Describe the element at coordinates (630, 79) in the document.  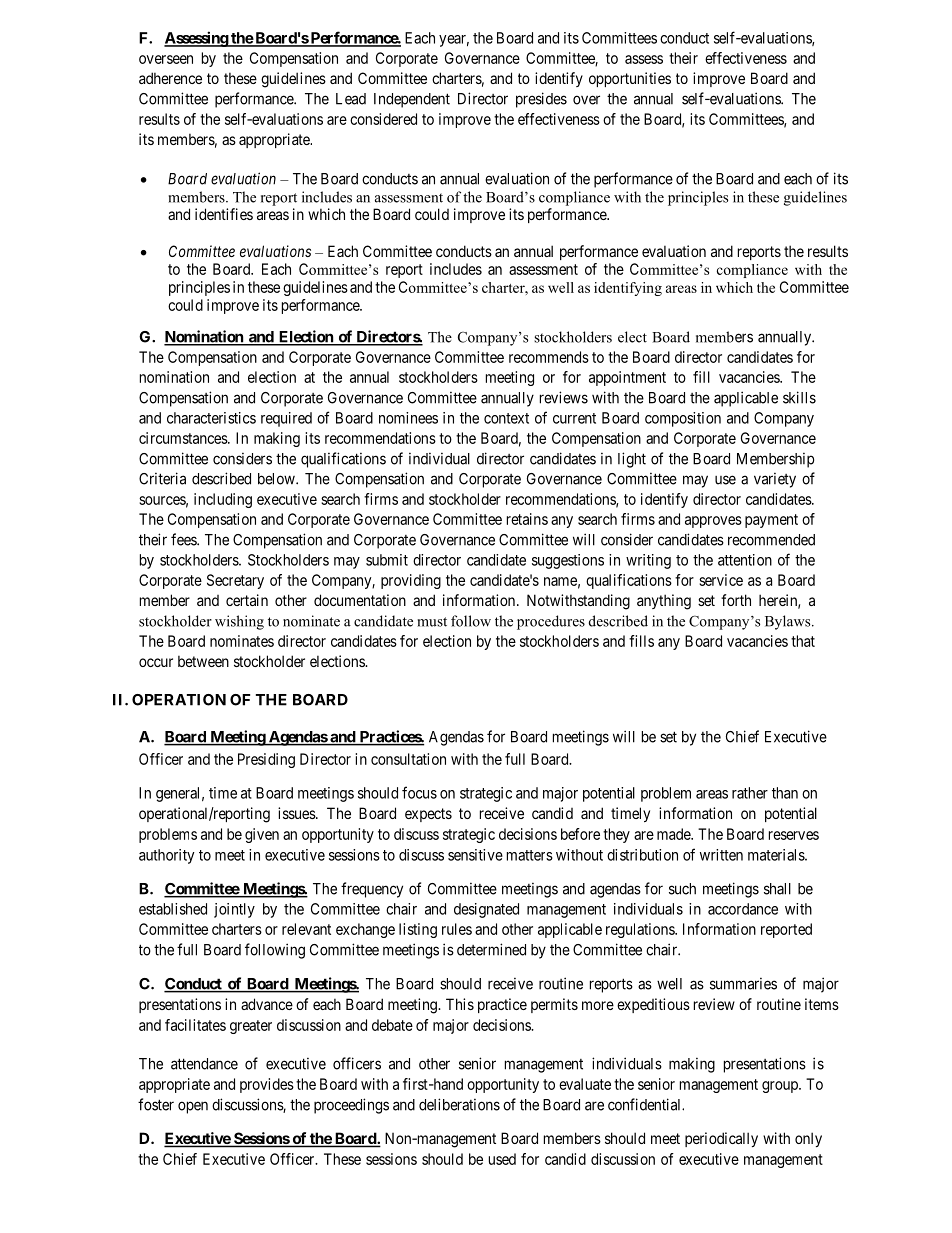
I see `opportunities` at that location.
